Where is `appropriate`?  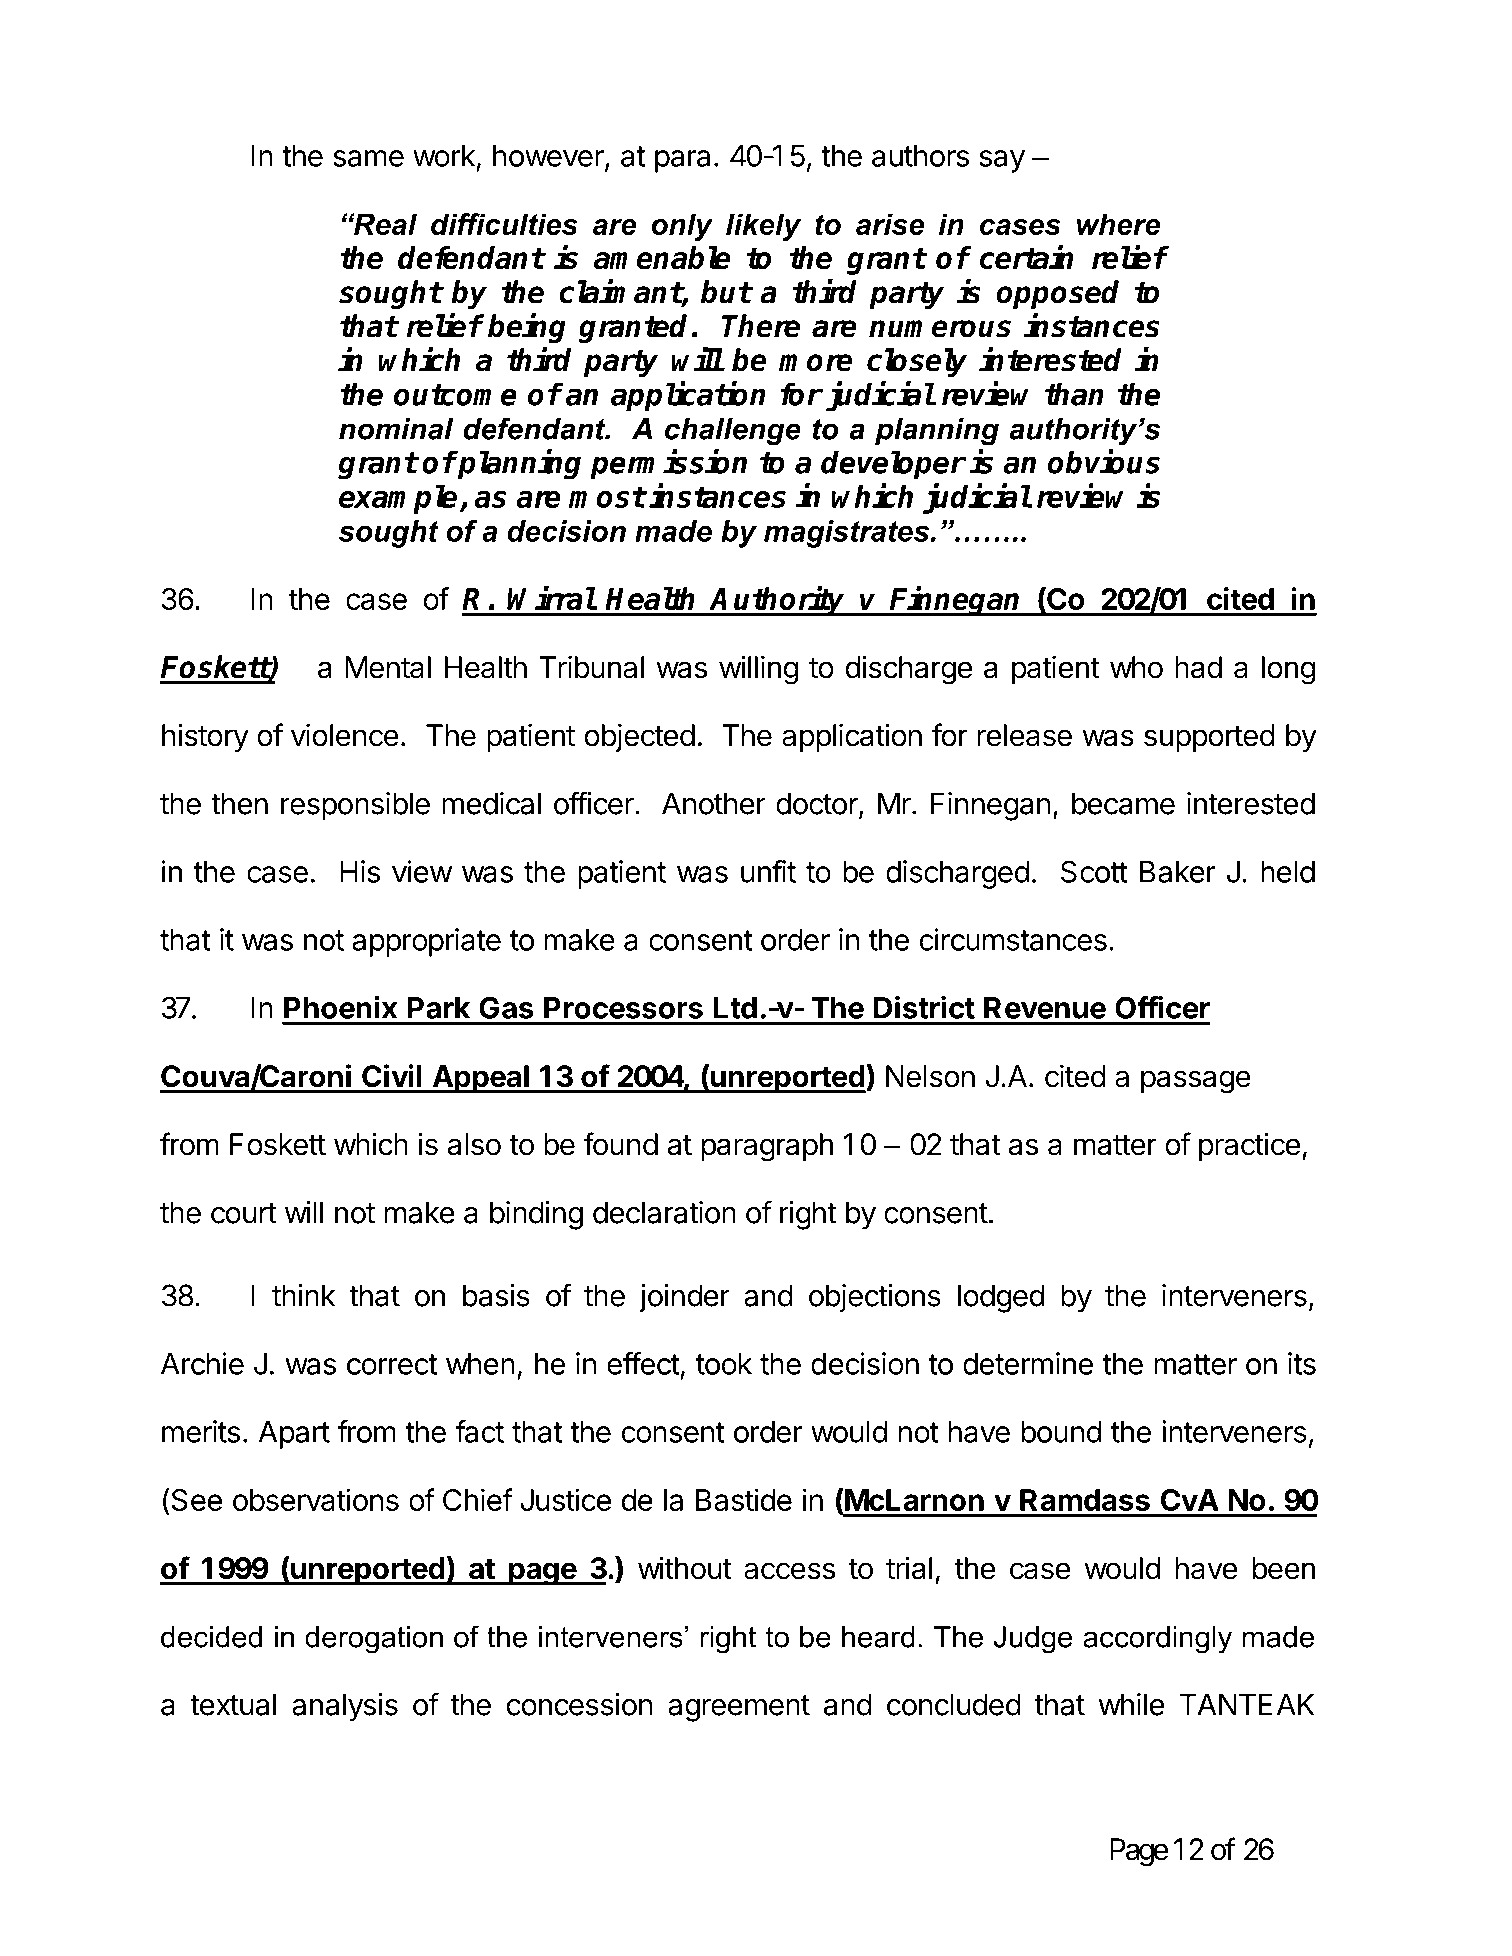 appropriate is located at coordinates (426, 942).
